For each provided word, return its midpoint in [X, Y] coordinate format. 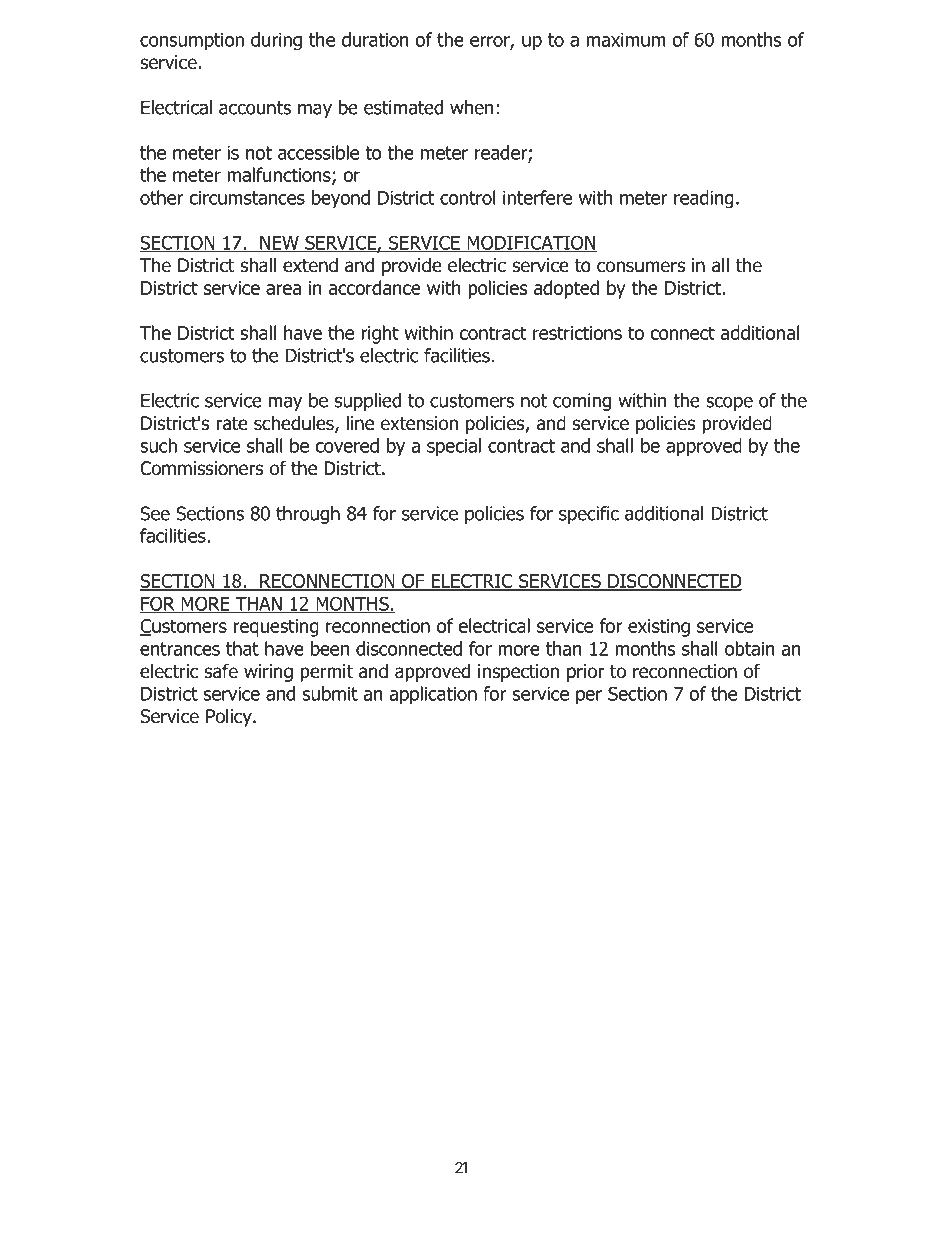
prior [585, 673]
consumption [192, 42]
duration [375, 39]
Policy [230, 717]
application [433, 695]
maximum [626, 40]
